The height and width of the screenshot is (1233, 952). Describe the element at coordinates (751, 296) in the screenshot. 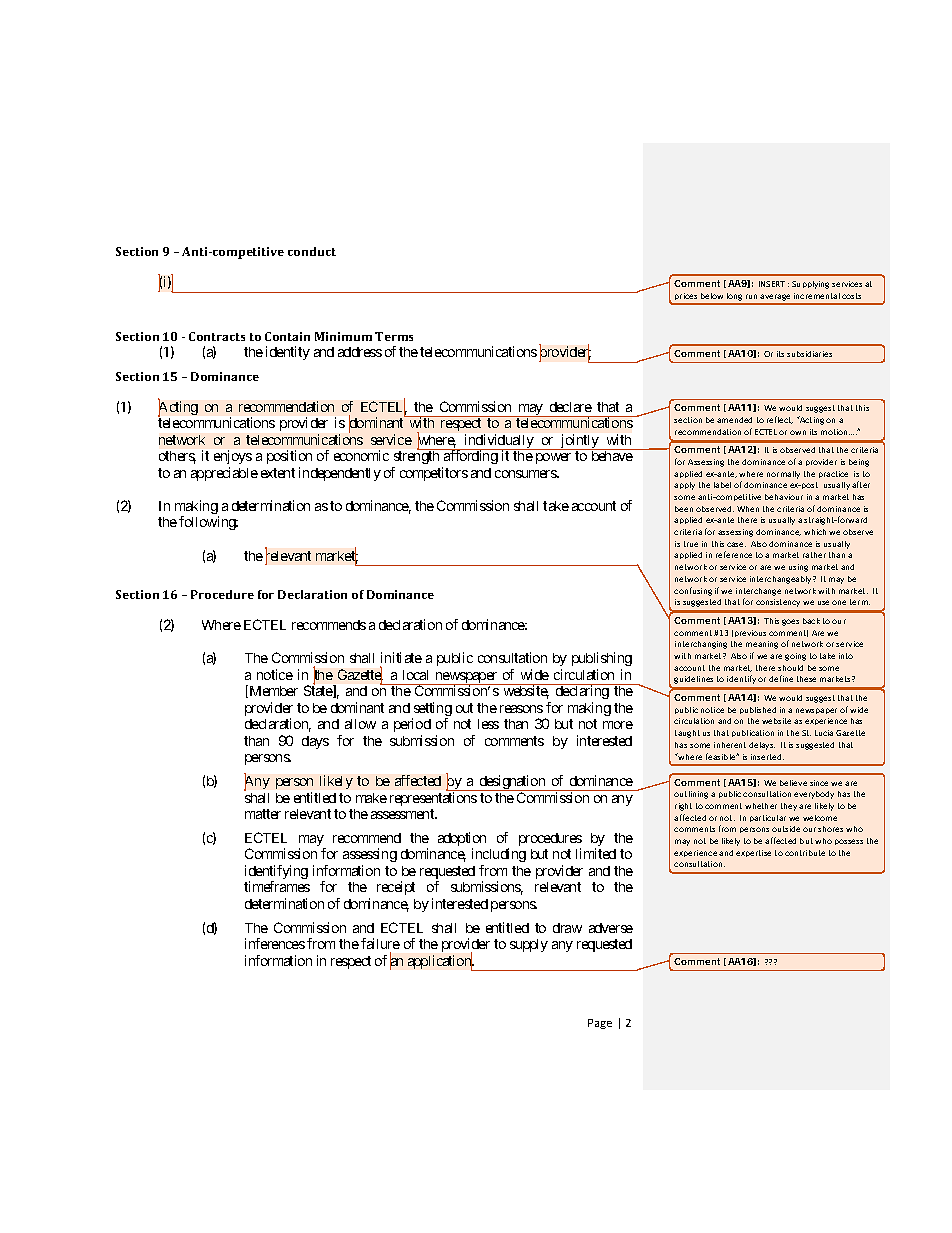

I see `run` at that location.
